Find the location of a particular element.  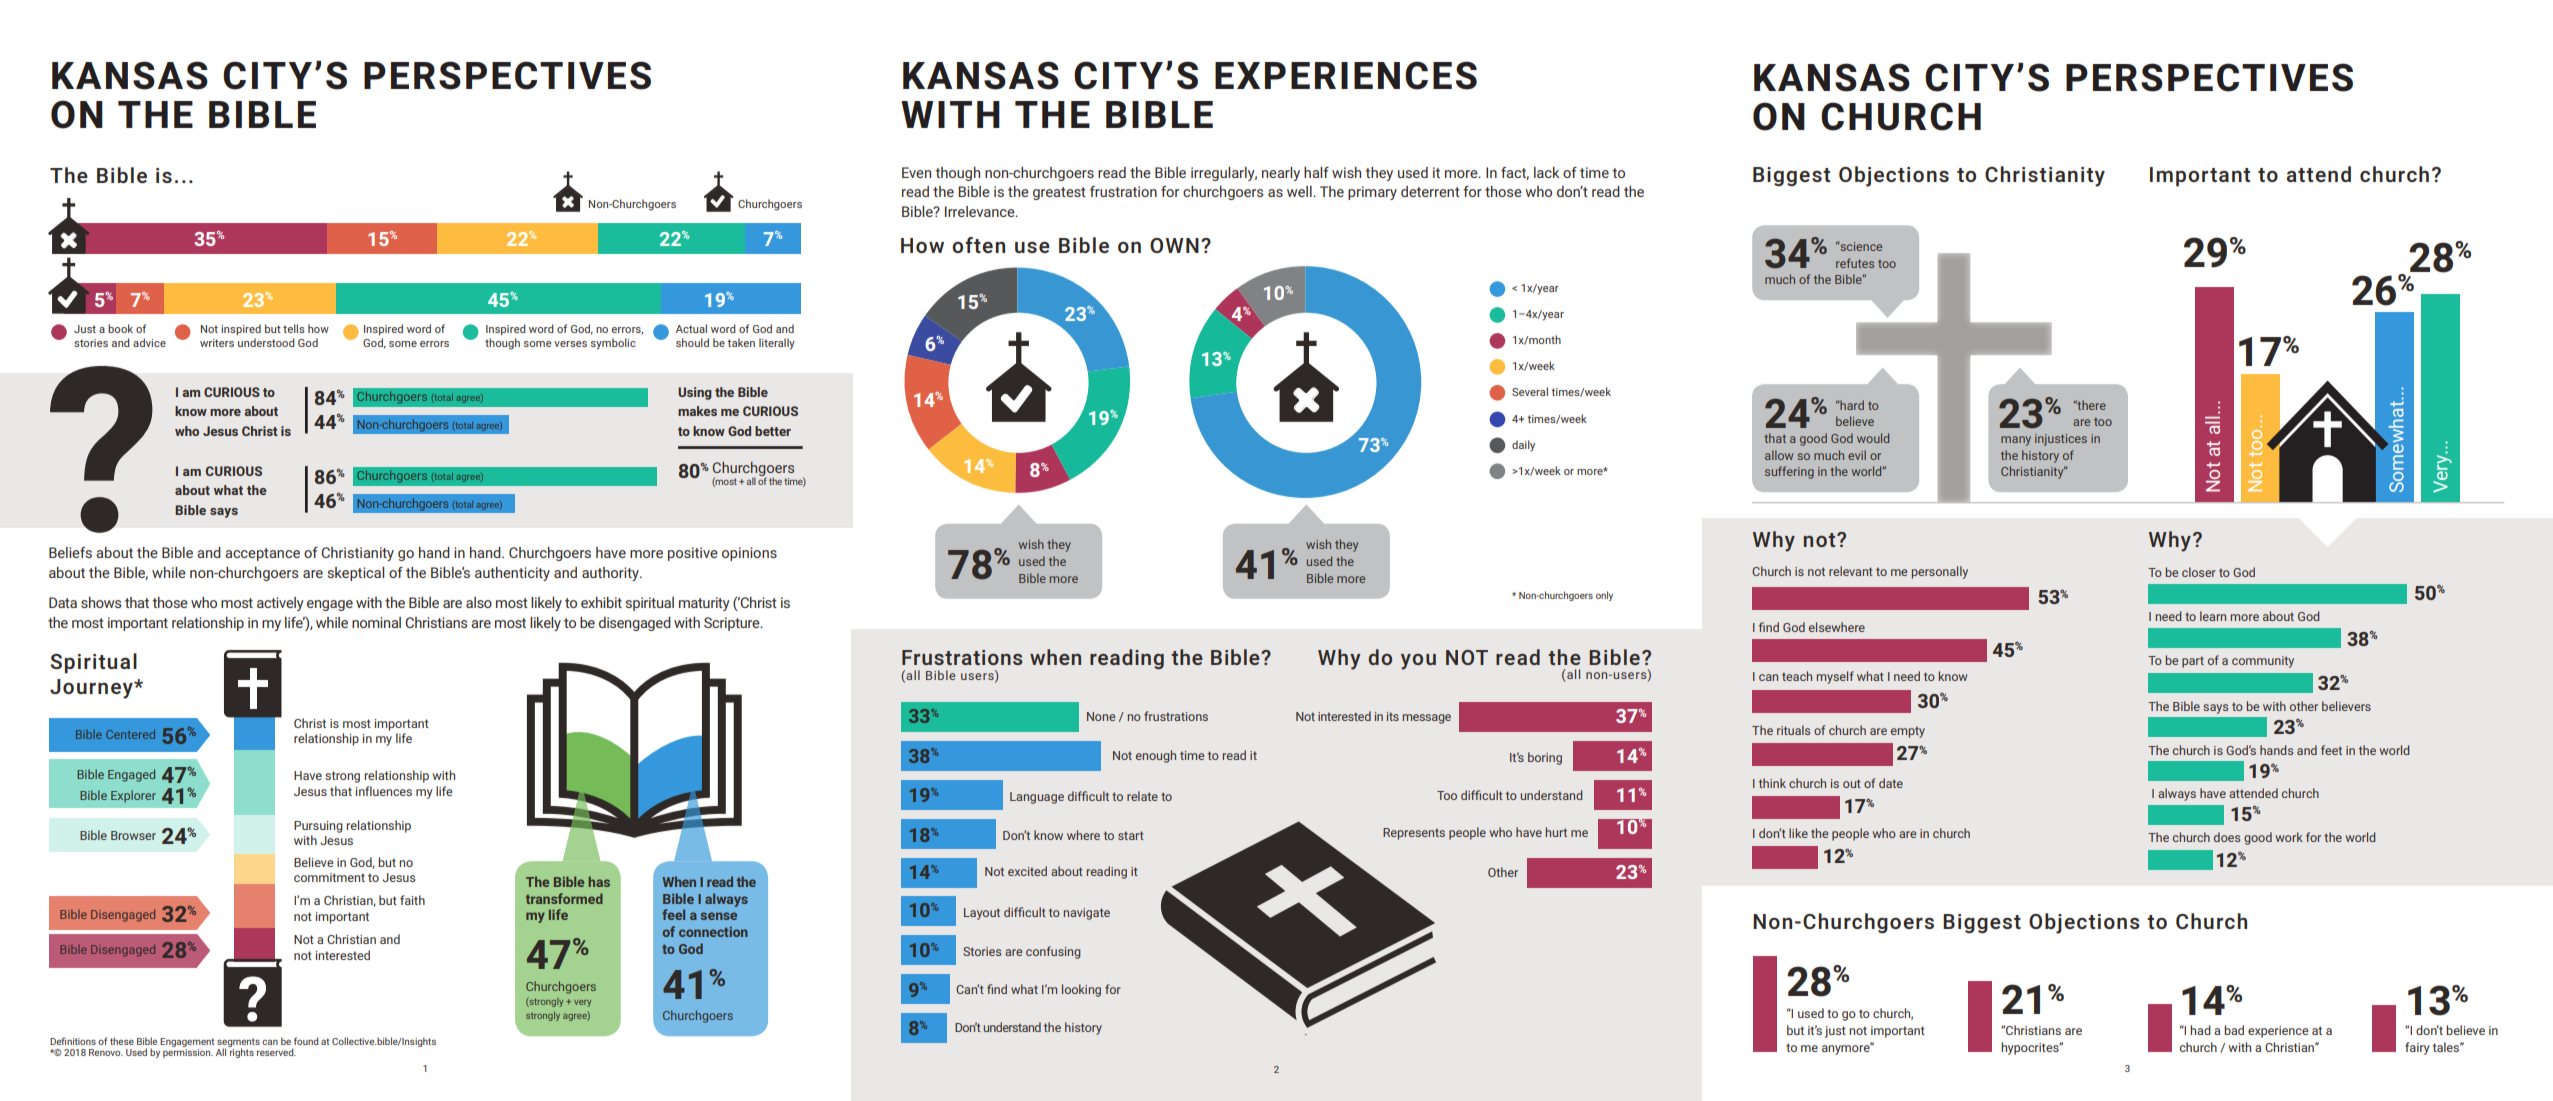

only is located at coordinates (1604, 596).
